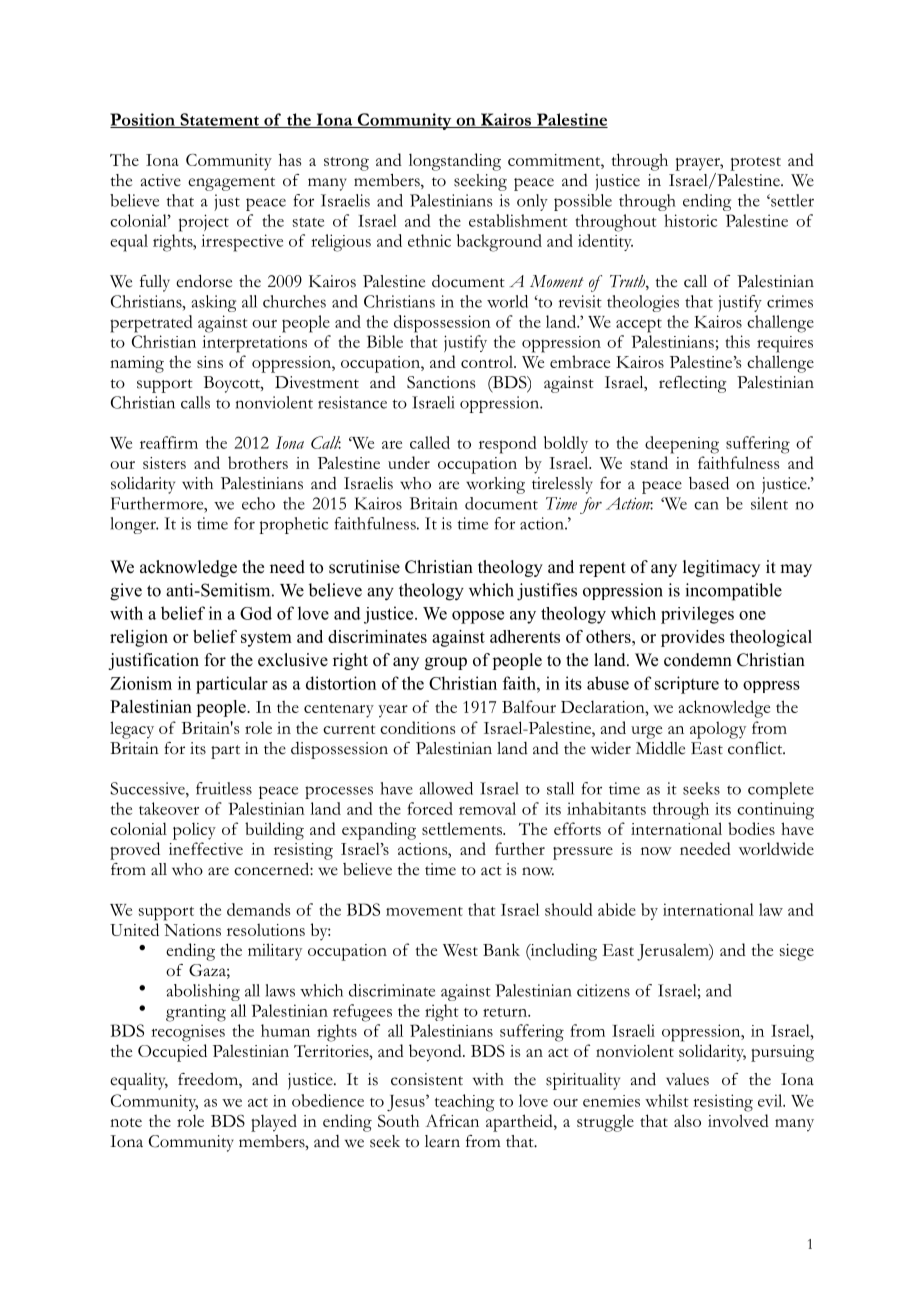  Describe the element at coordinates (206, 848) in the page. I see `ineffective` at that location.
